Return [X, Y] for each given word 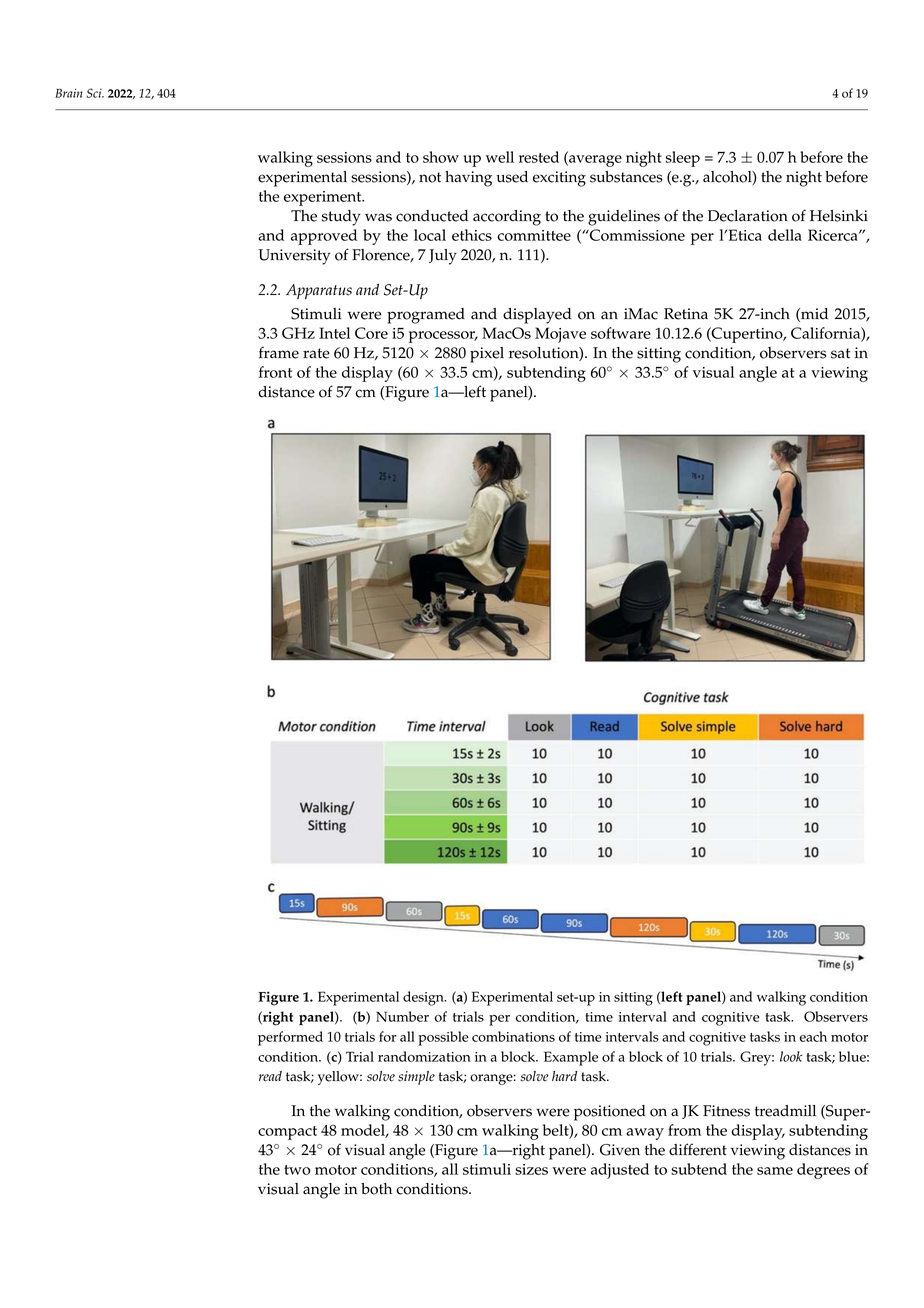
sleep [683, 159]
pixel [487, 355]
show [441, 157]
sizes [531, 1169]
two [297, 1170]
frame [279, 352]
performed [290, 1038]
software [621, 333]
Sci [95, 93]
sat [840, 353]
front [275, 372]
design [424, 998]
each [813, 1036]
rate [316, 353]
